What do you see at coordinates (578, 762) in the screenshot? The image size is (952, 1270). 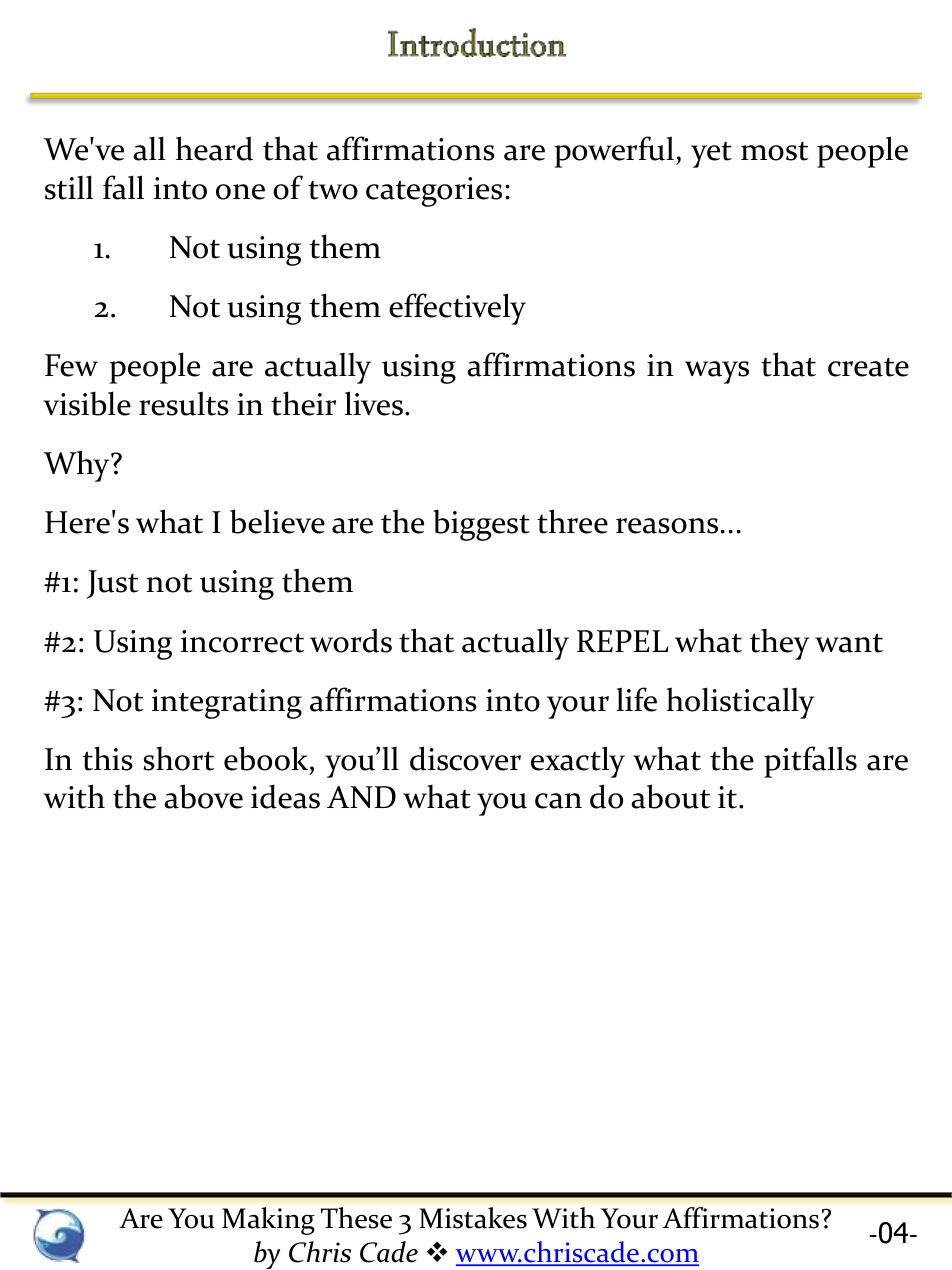 I see `exactly` at bounding box center [578, 762].
